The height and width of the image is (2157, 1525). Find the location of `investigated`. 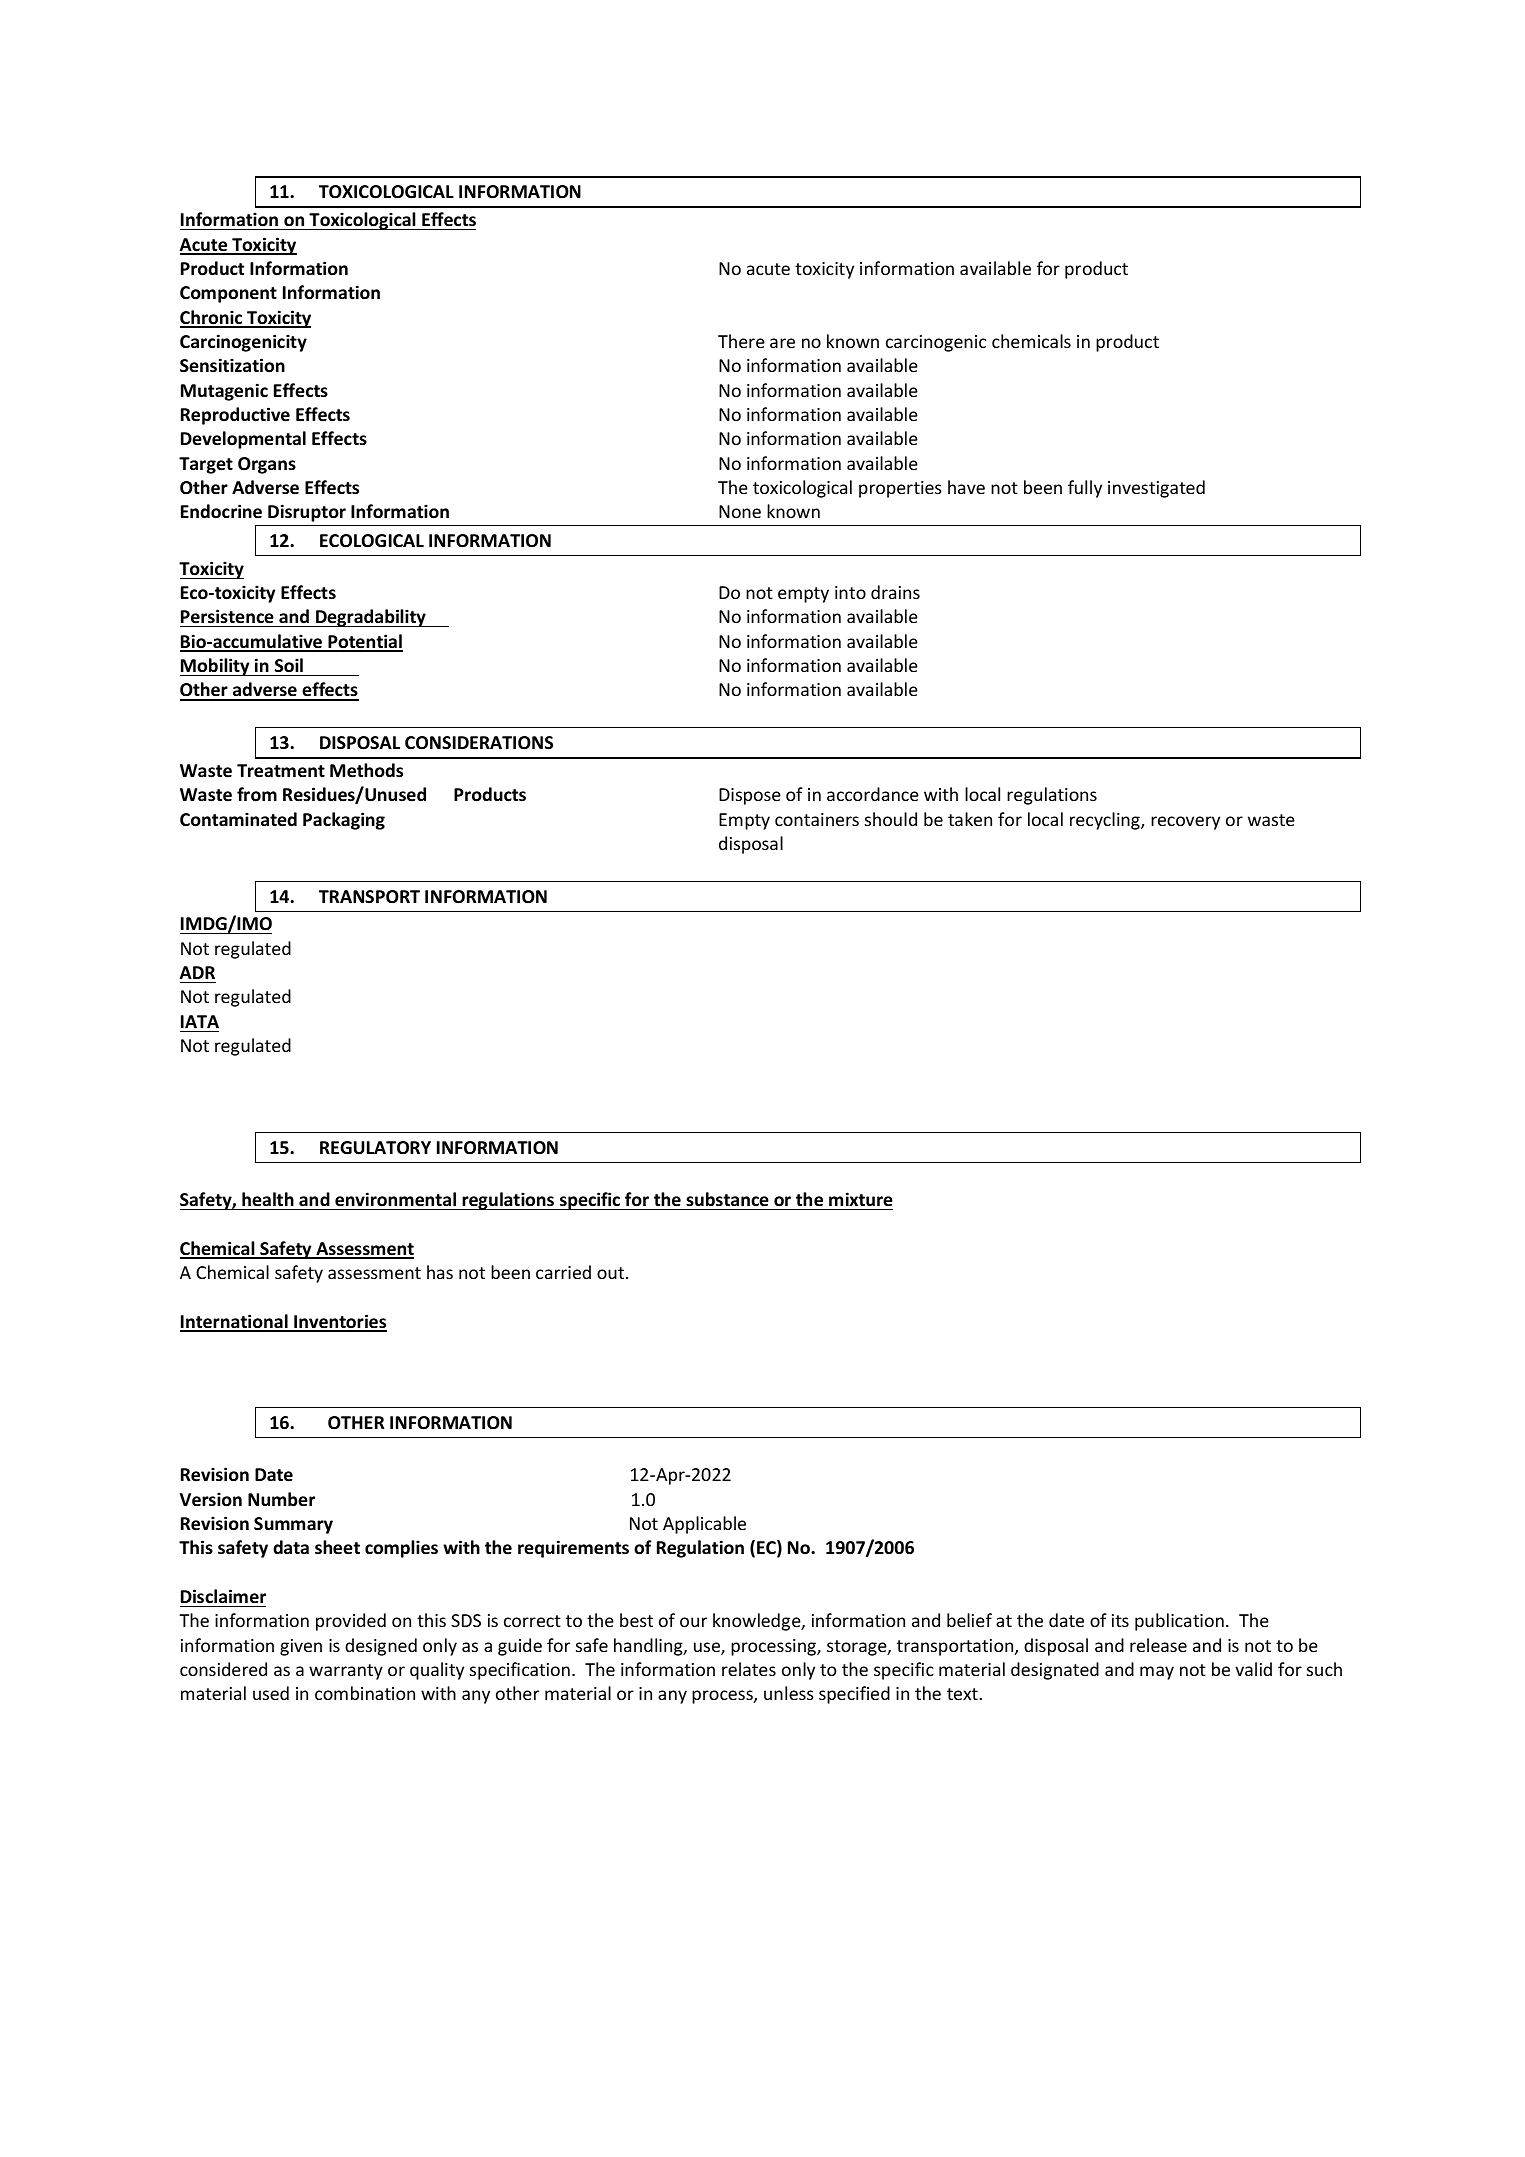

investigated is located at coordinates (1156, 489).
